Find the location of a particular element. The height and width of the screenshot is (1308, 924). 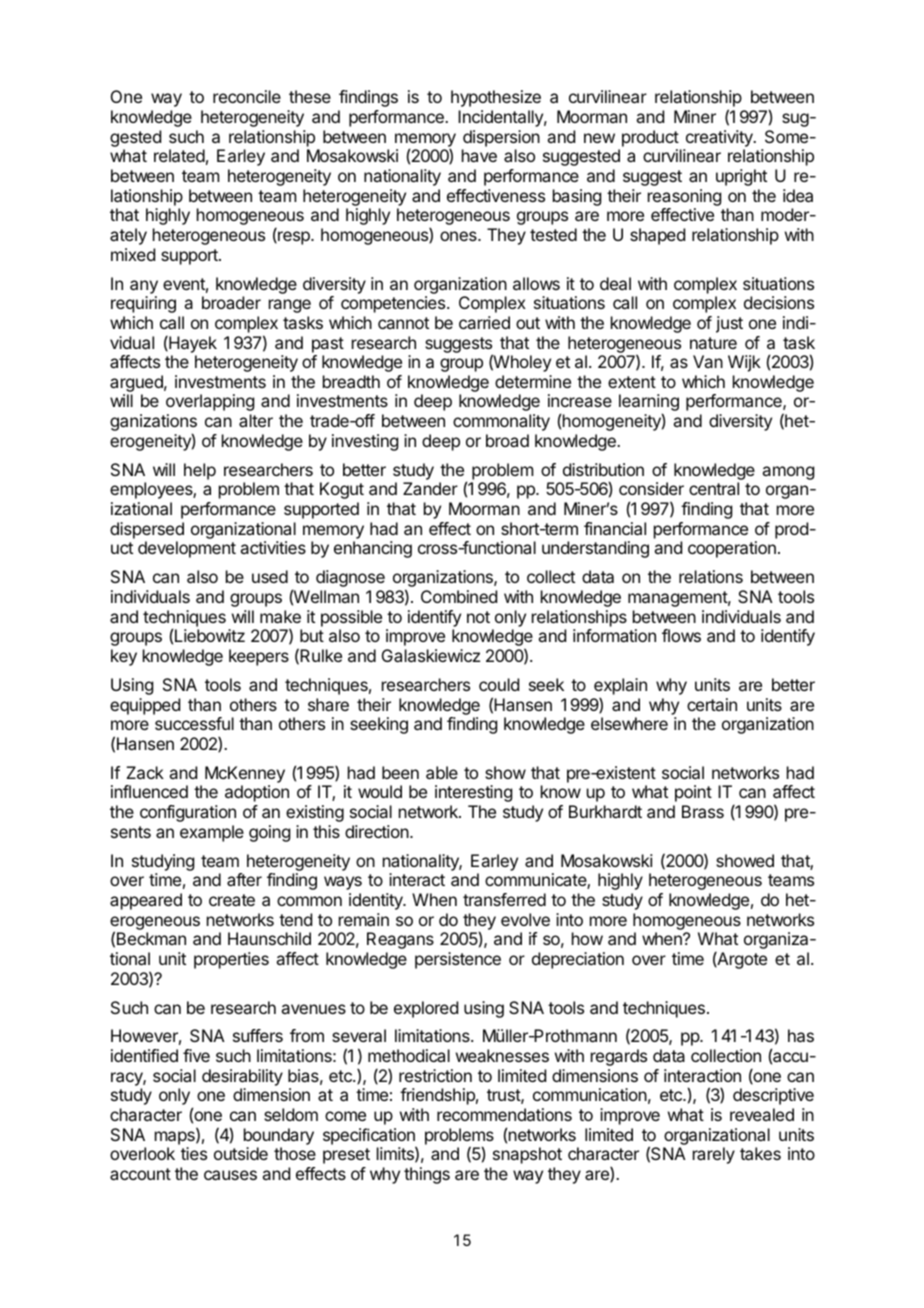

flows is located at coordinates (681, 635).
